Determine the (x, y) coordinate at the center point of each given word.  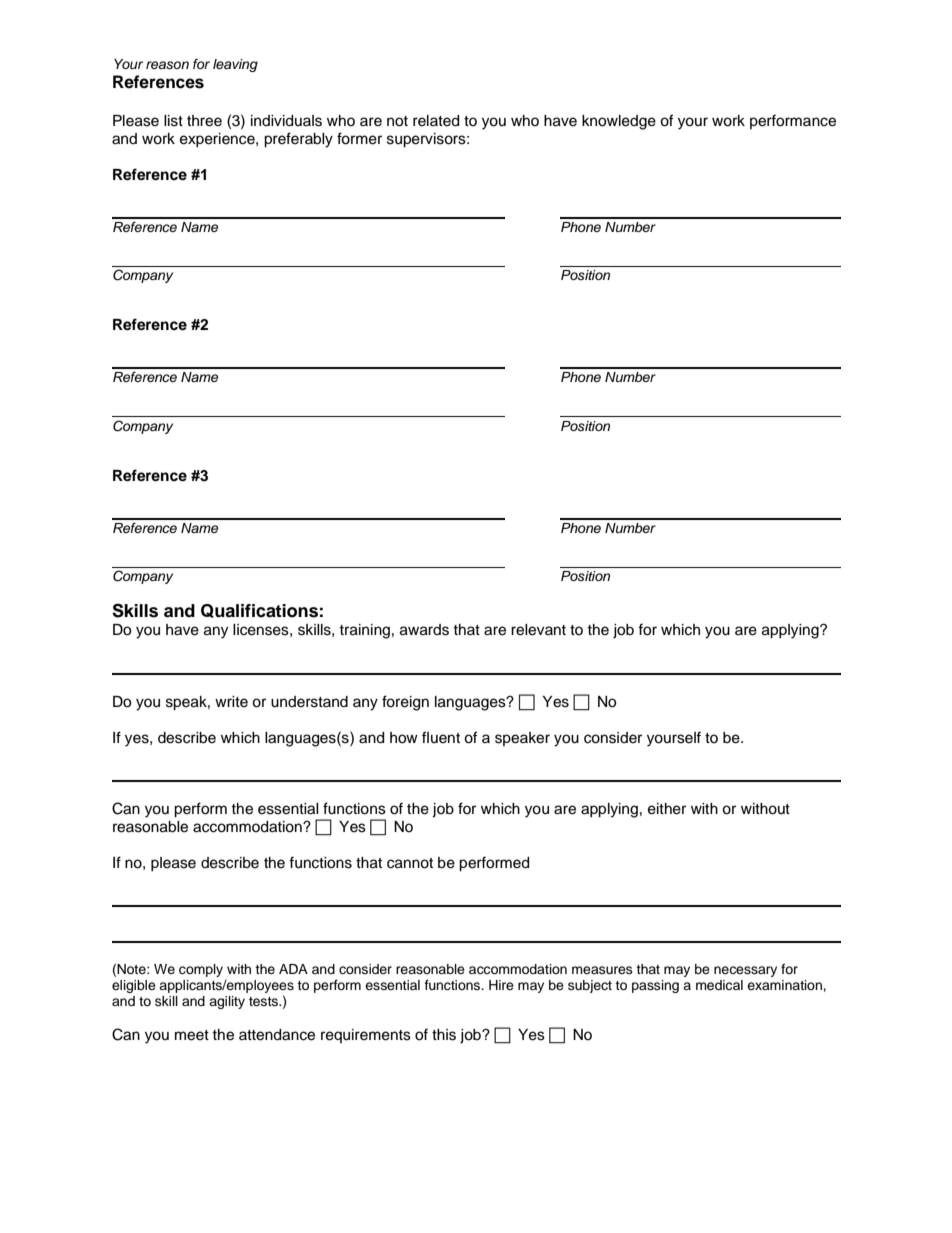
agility (227, 1002)
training (364, 631)
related (436, 121)
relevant (538, 630)
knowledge (619, 122)
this (444, 1035)
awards (424, 630)
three (204, 121)
